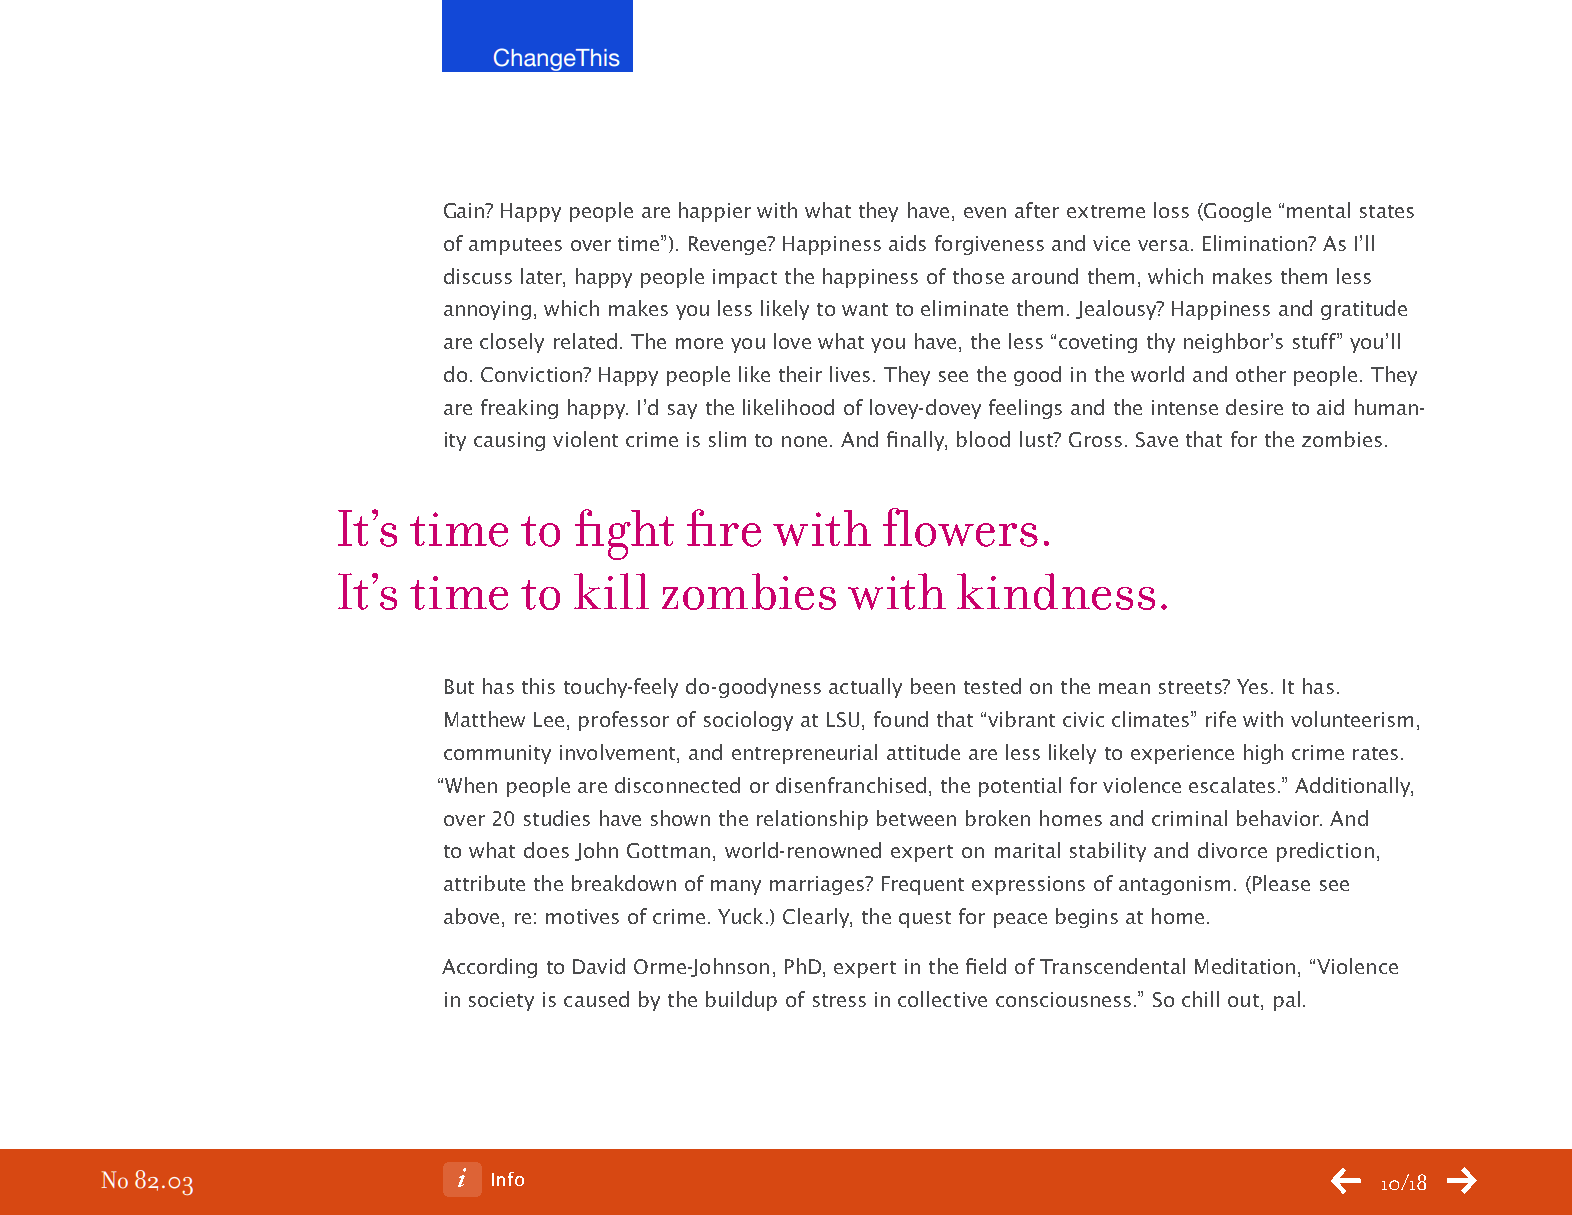 Image resolution: width=1572 pixels, height=1215 pixels. What do you see at coordinates (515, 246) in the image?
I see `amputees` at bounding box center [515, 246].
